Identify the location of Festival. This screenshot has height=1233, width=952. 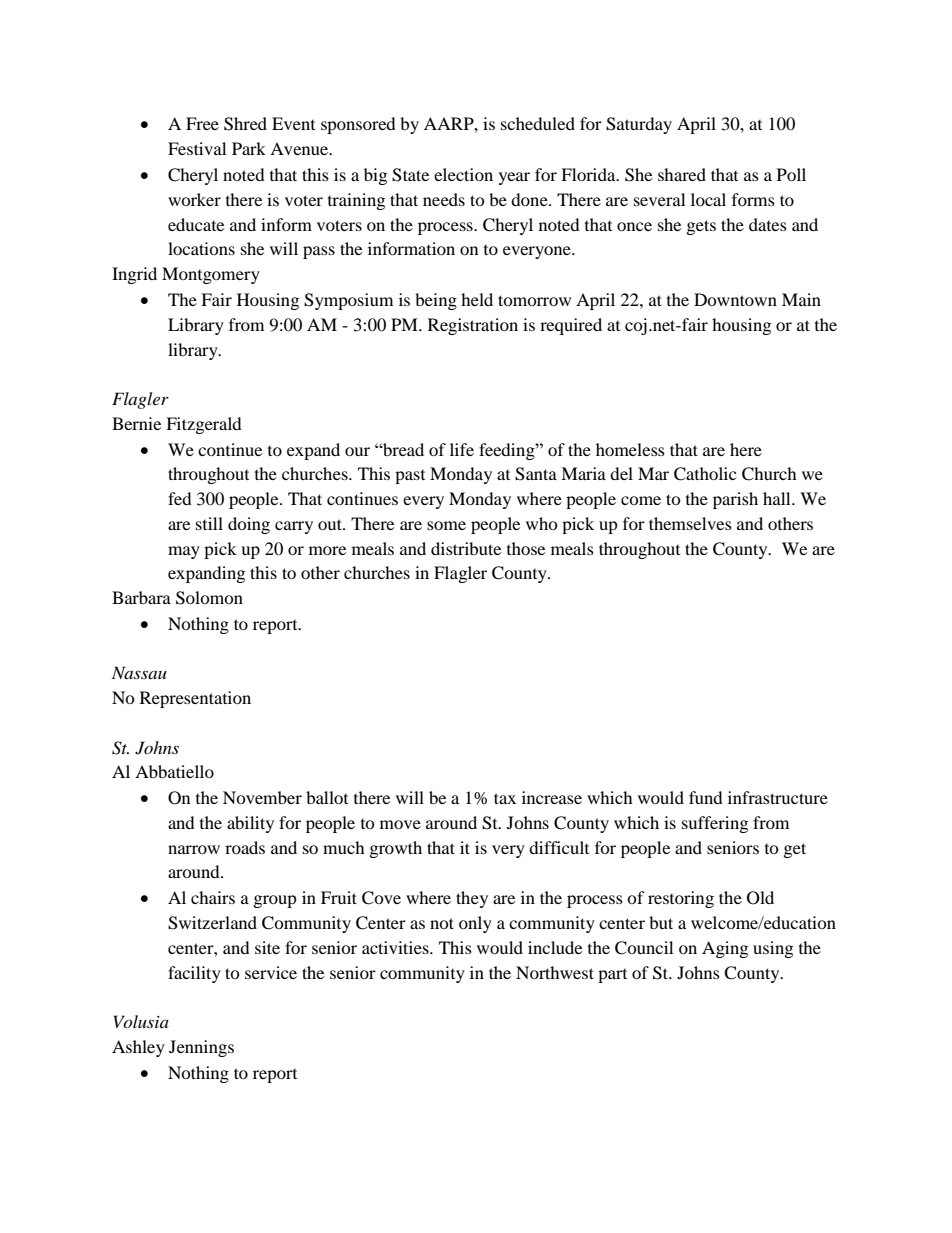
(197, 148).
